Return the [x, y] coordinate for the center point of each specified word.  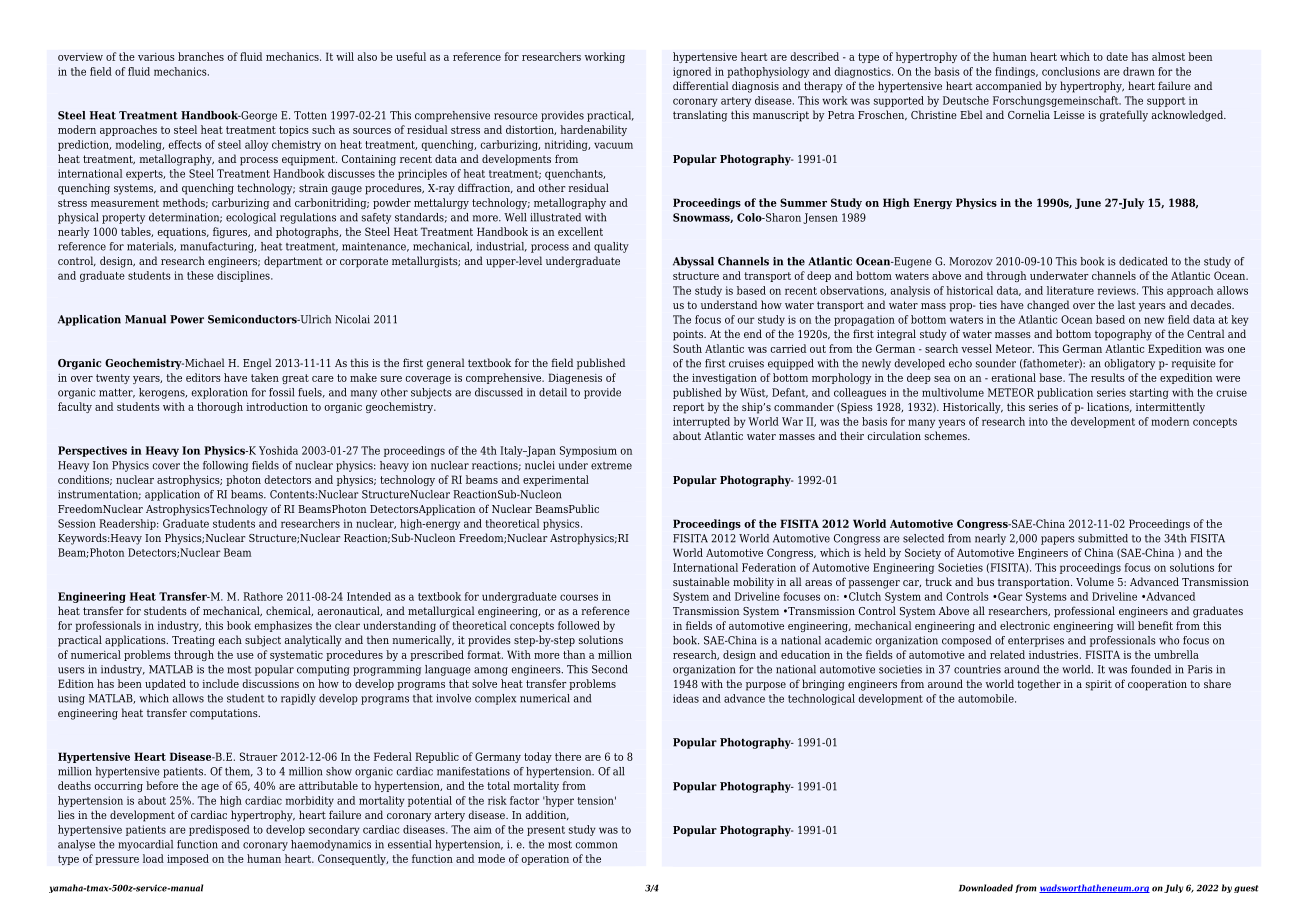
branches [201, 56]
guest [1246, 889]
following [225, 466]
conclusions [1071, 71]
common [596, 845]
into [1038, 421]
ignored [692, 72]
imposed [188, 859]
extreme [611, 466]
